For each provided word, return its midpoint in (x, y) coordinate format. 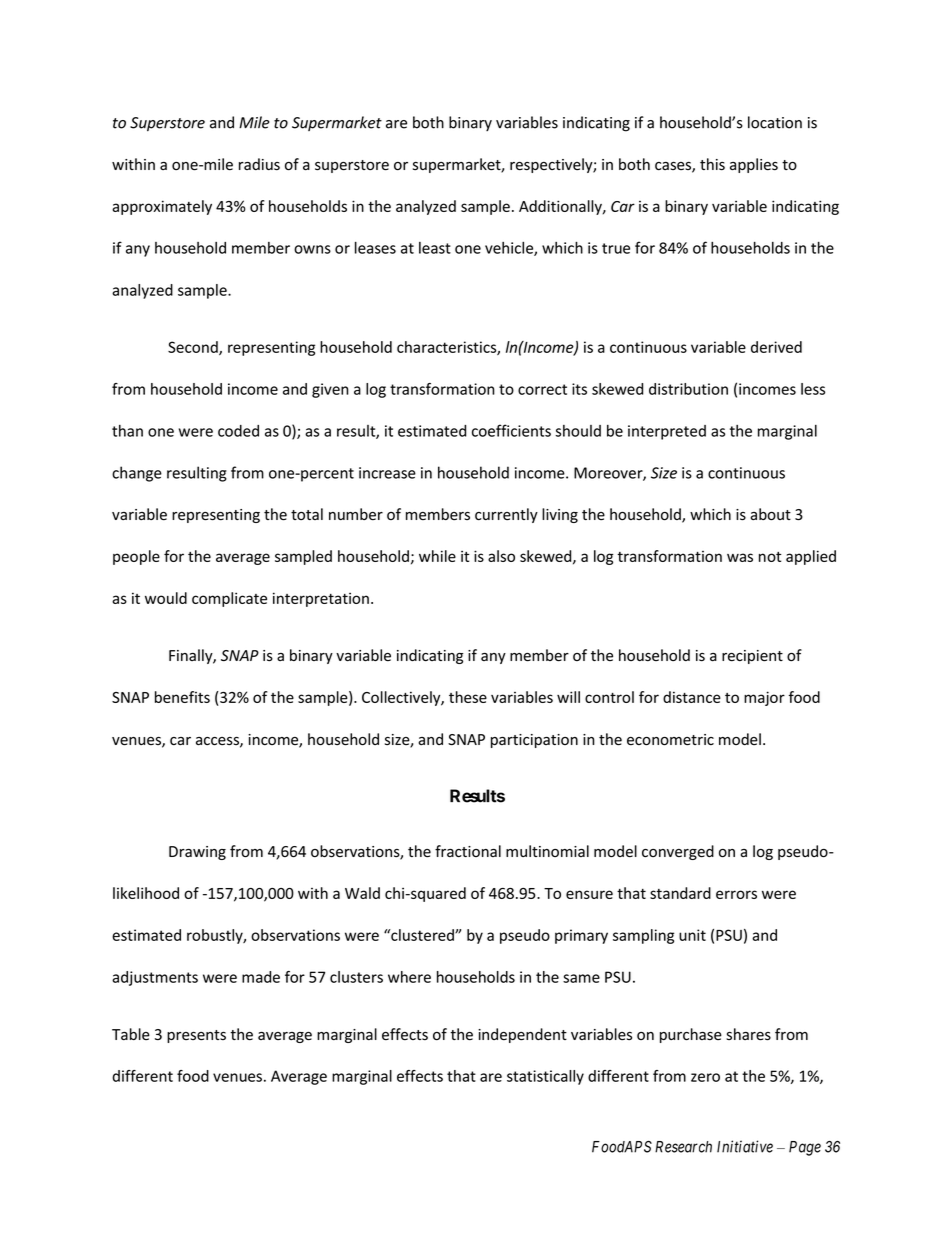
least (435, 248)
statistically (545, 1077)
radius (259, 164)
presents (196, 1036)
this (712, 164)
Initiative (745, 1146)
